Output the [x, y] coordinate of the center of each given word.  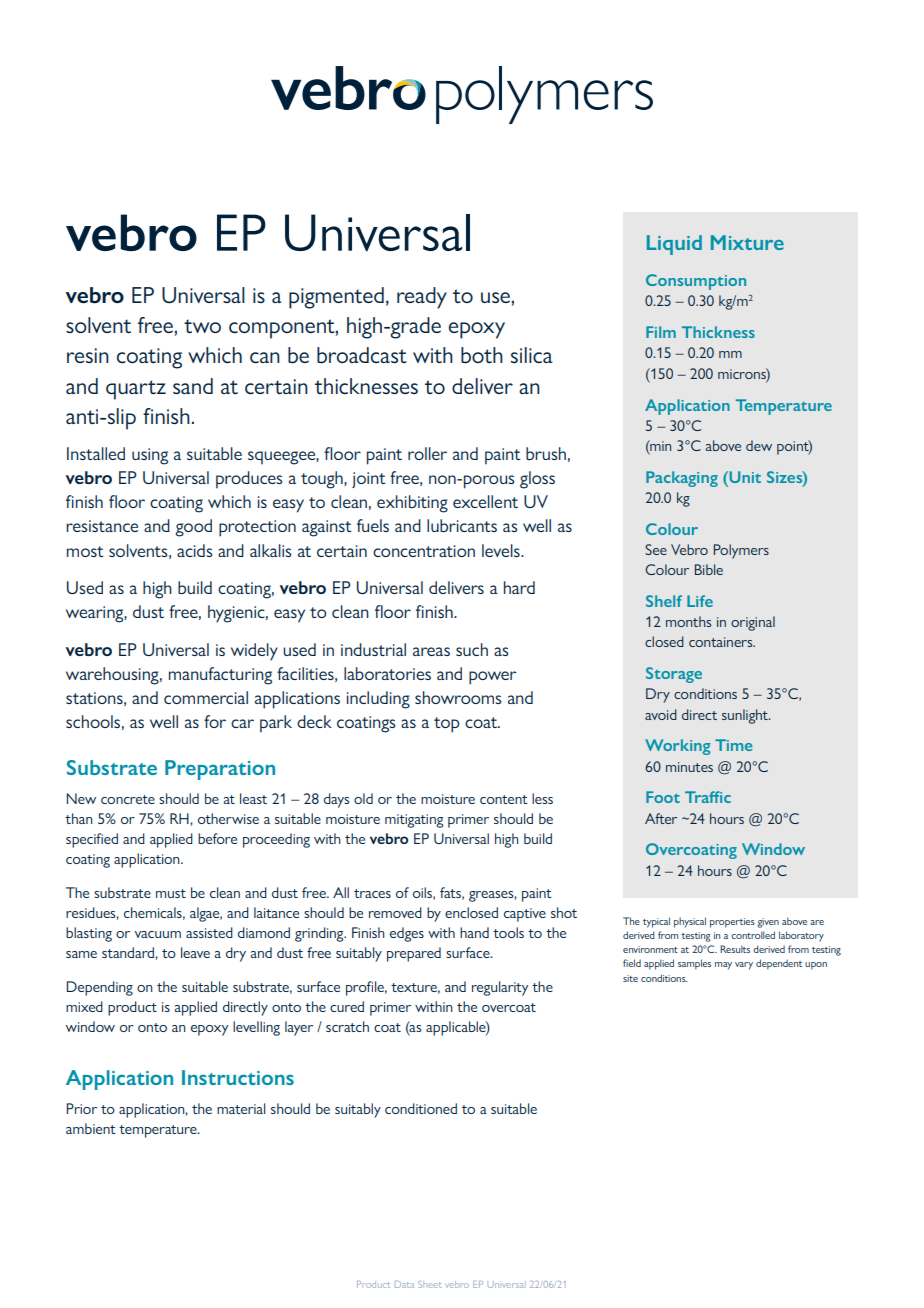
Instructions [238, 1077]
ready [422, 298]
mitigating [414, 821]
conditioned [421, 1108]
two [202, 326]
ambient [91, 1128]
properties [732, 923]
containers [722, 642]
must [171, 893]
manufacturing [220, 676]
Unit [744, 477]
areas [431, 651]
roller [427, 453]
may [723, 966]
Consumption [696, 282]
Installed [96, 453]
